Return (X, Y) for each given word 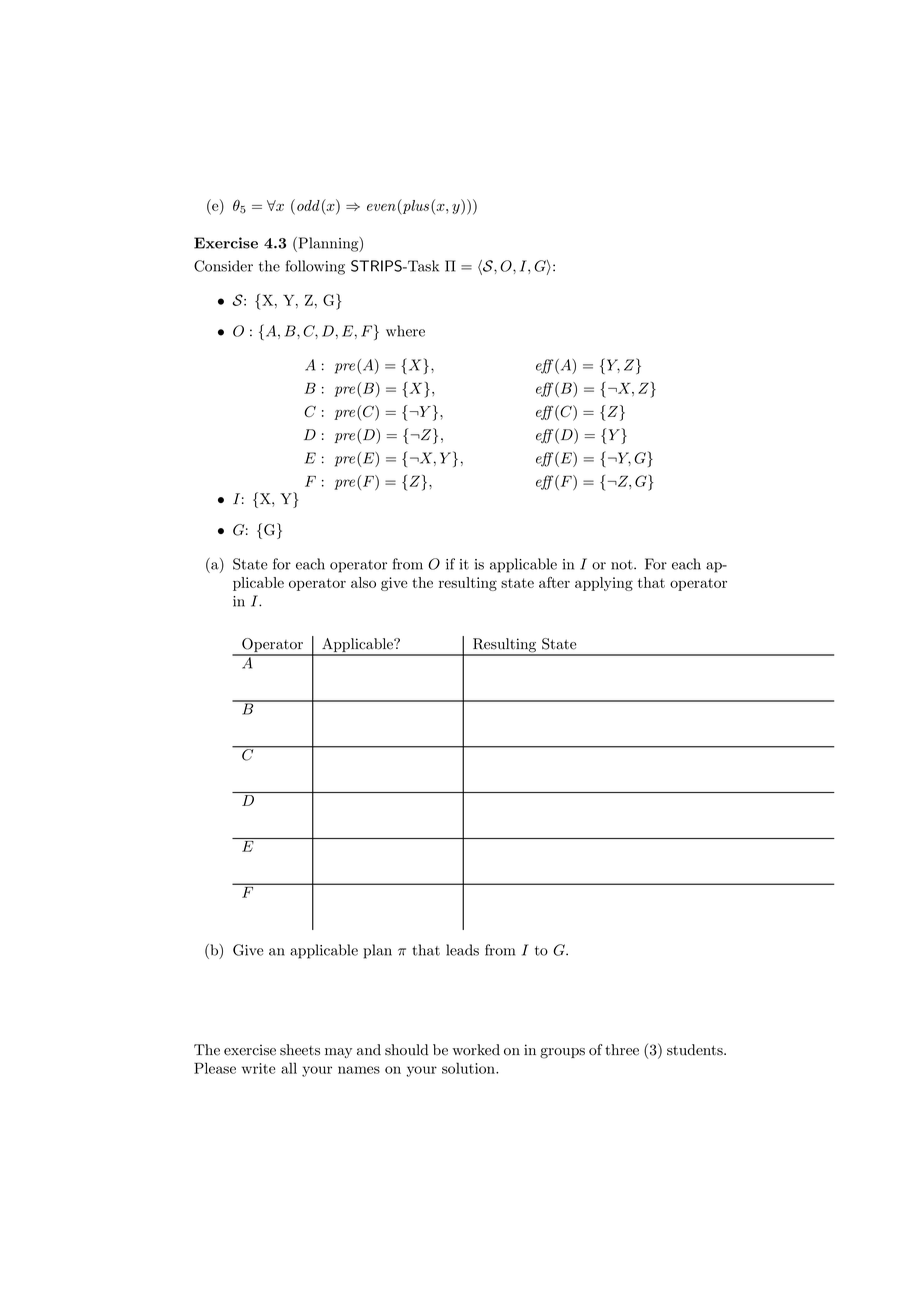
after (554, 582)
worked (476, 1050)
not (623, 565)
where (405, 331)
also (363, 582)
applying (604, 584)
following (315, 267)
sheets (300, 1050)
